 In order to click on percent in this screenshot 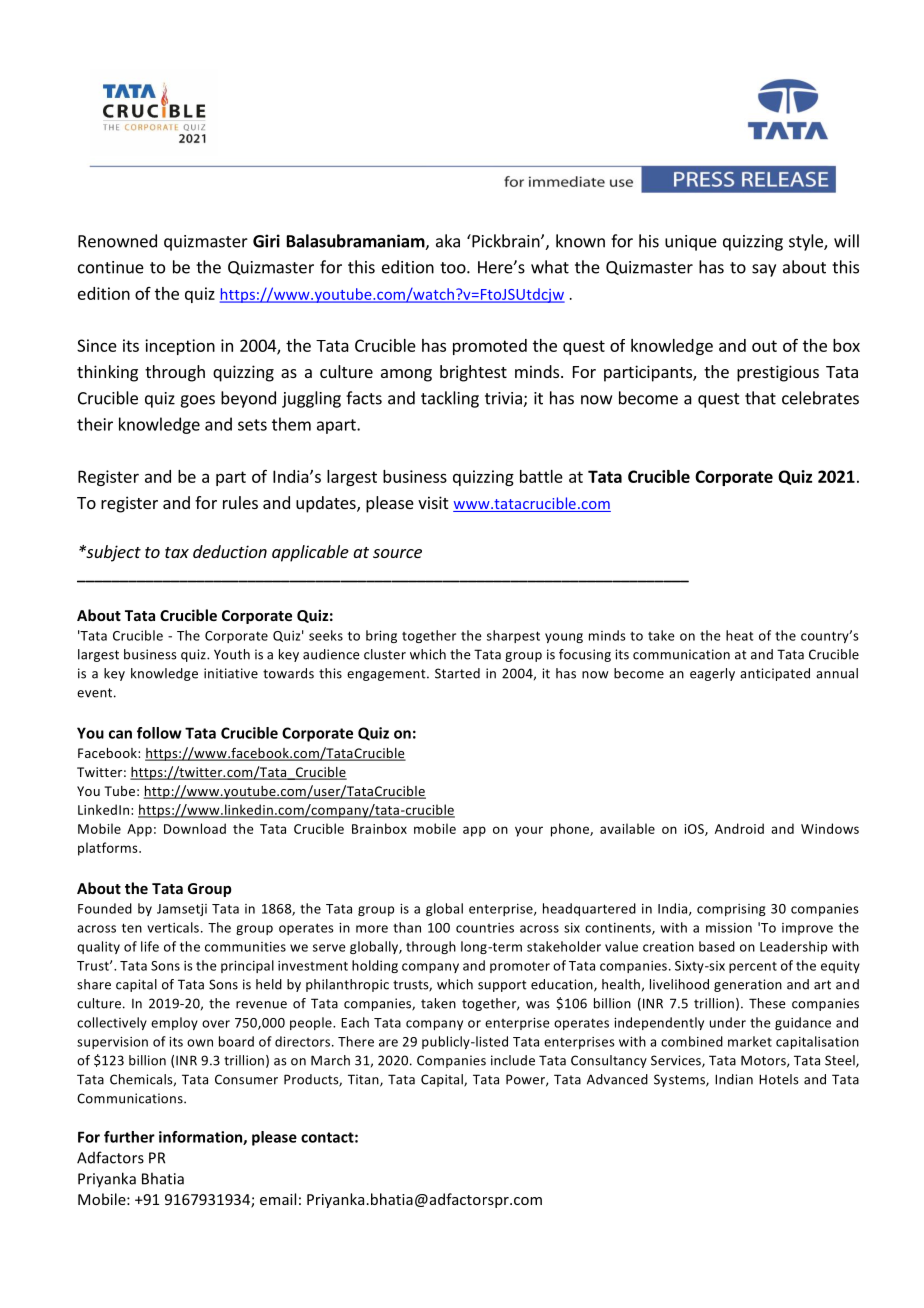, I will do `click(753, 967)`.
